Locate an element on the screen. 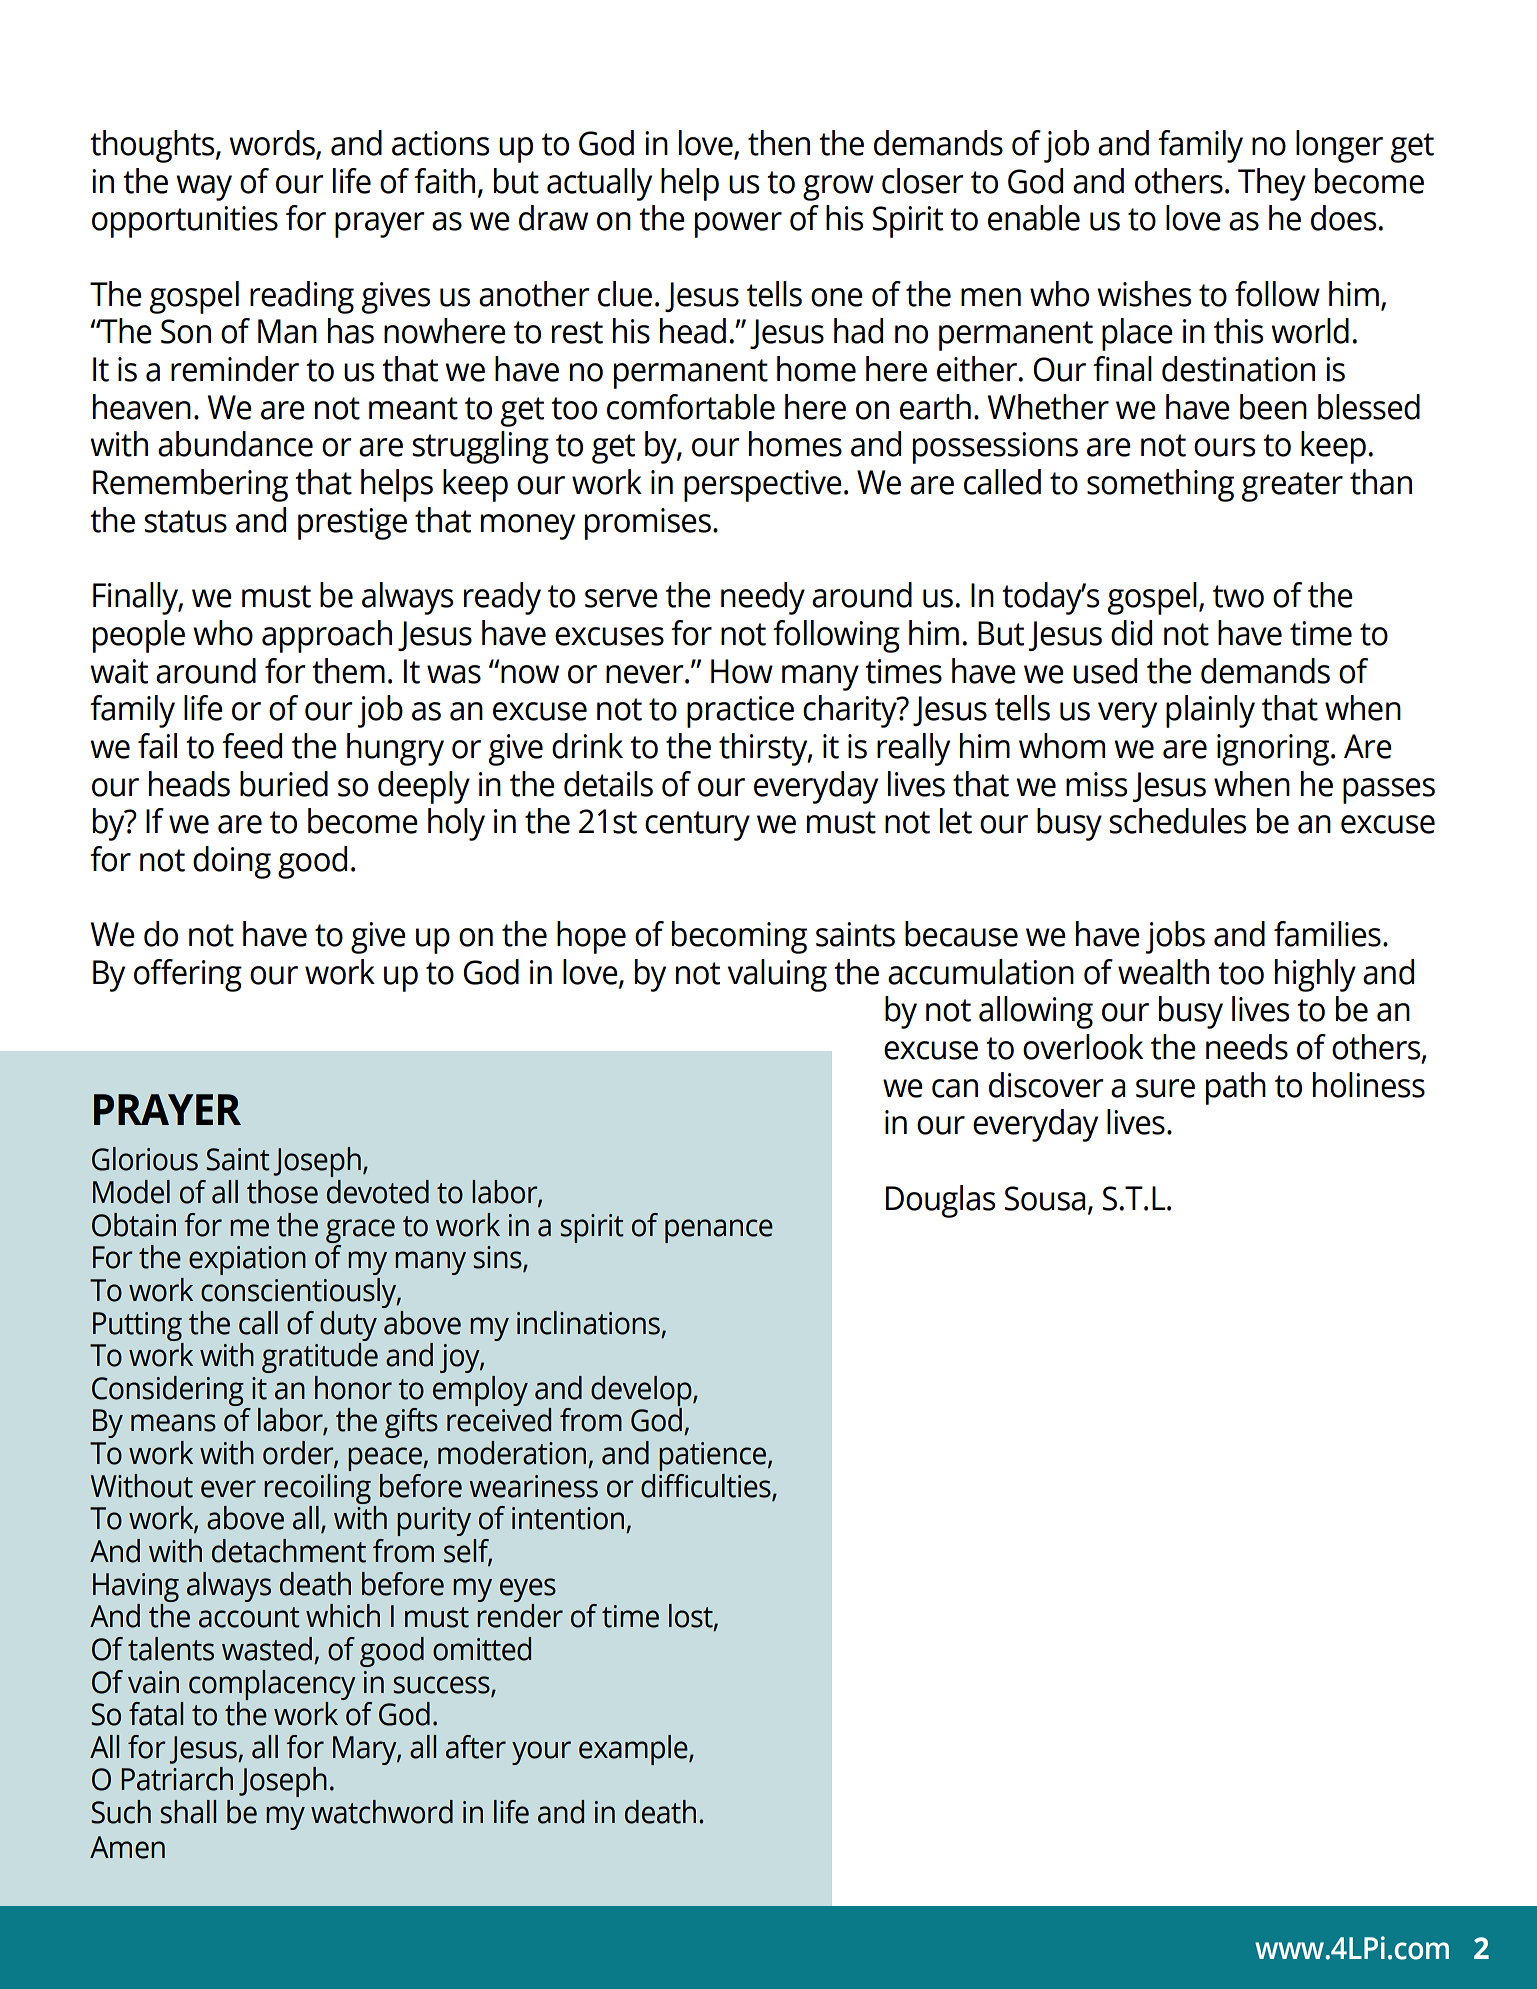  practice is located at coordinates (740, 712).
